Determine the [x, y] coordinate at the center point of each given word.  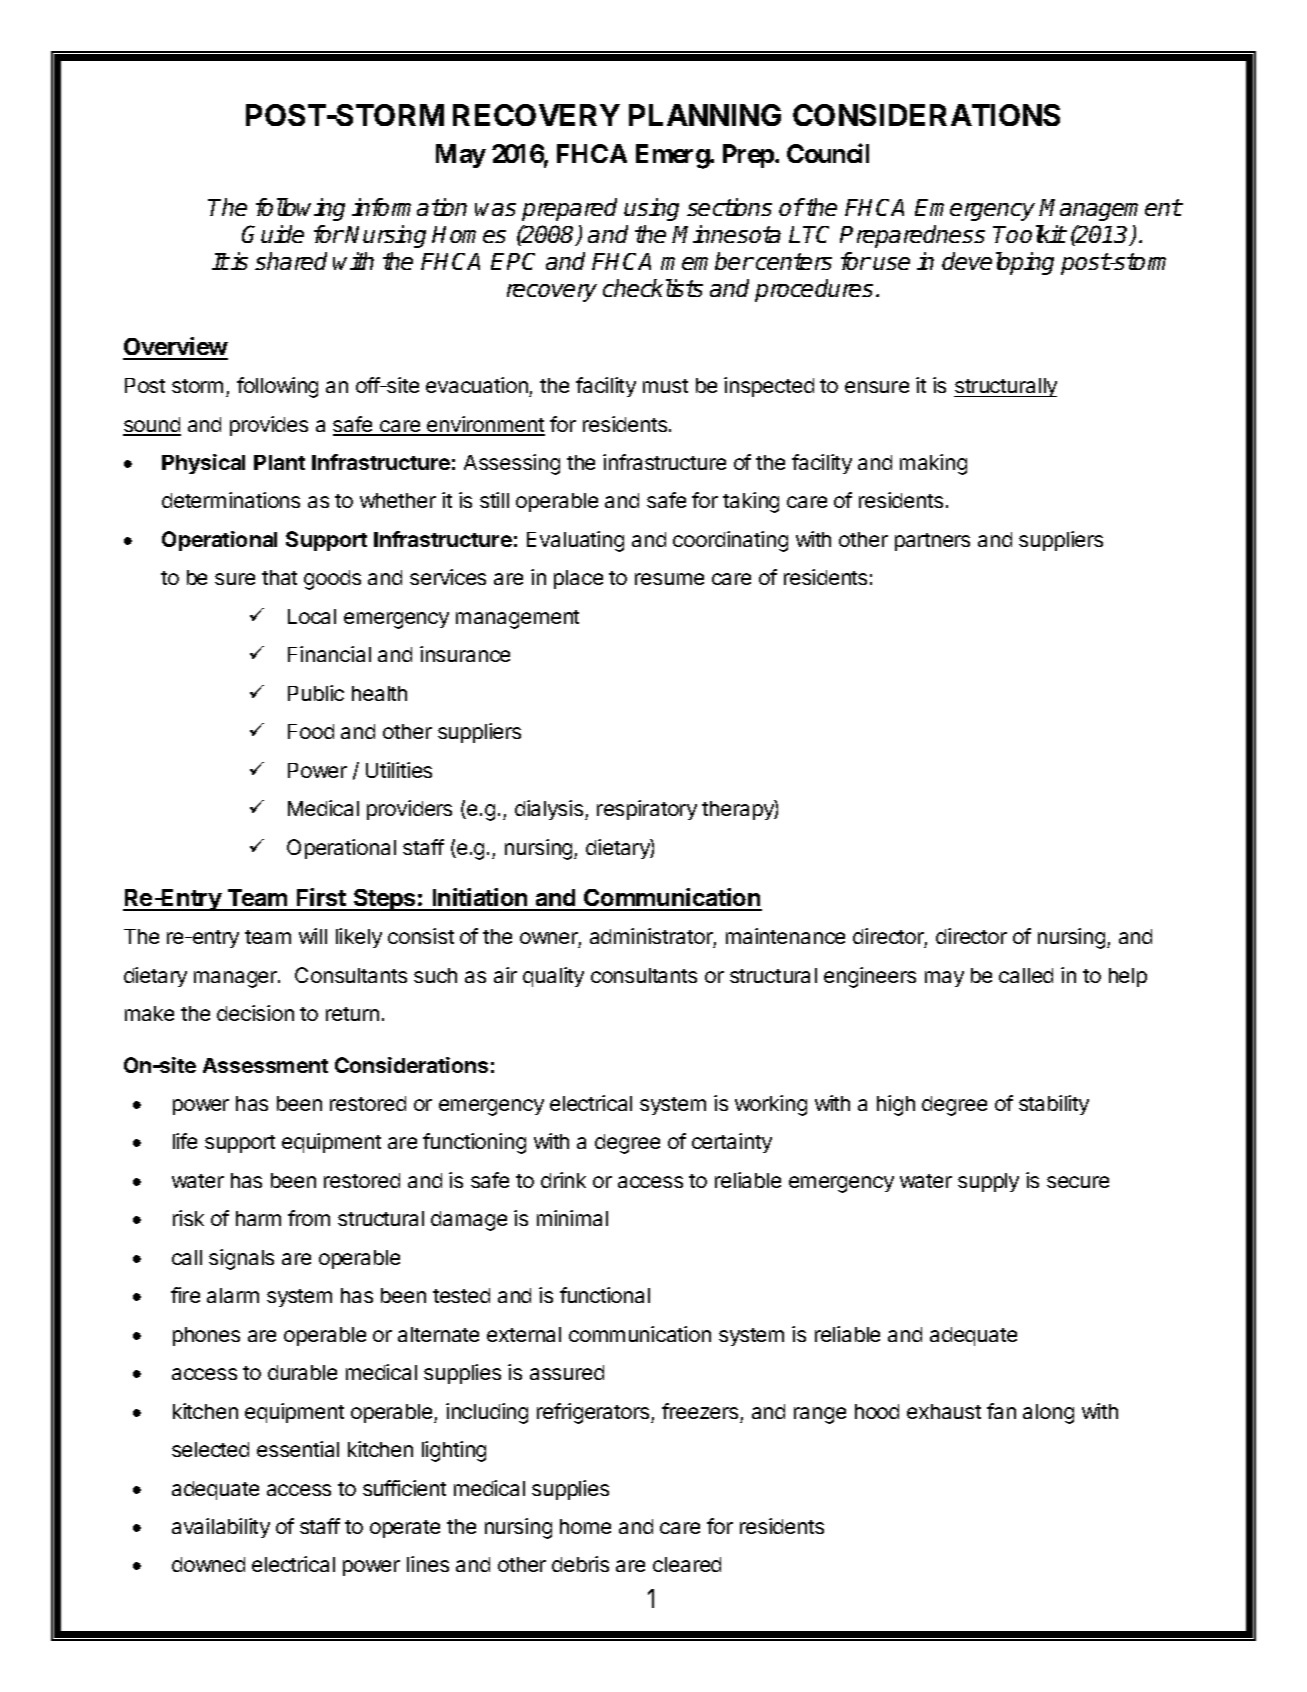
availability [221, 1528]
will [313, 936]
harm [258, 1218]
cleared [687, 1564]
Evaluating [575, 541]
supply [988, 1182]
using [651, 209]
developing [998, 263]
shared [291, 261]
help [1128, 977]
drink [563, 1180]
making [933, 464]
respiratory [647, 810]
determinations [231, 500]
